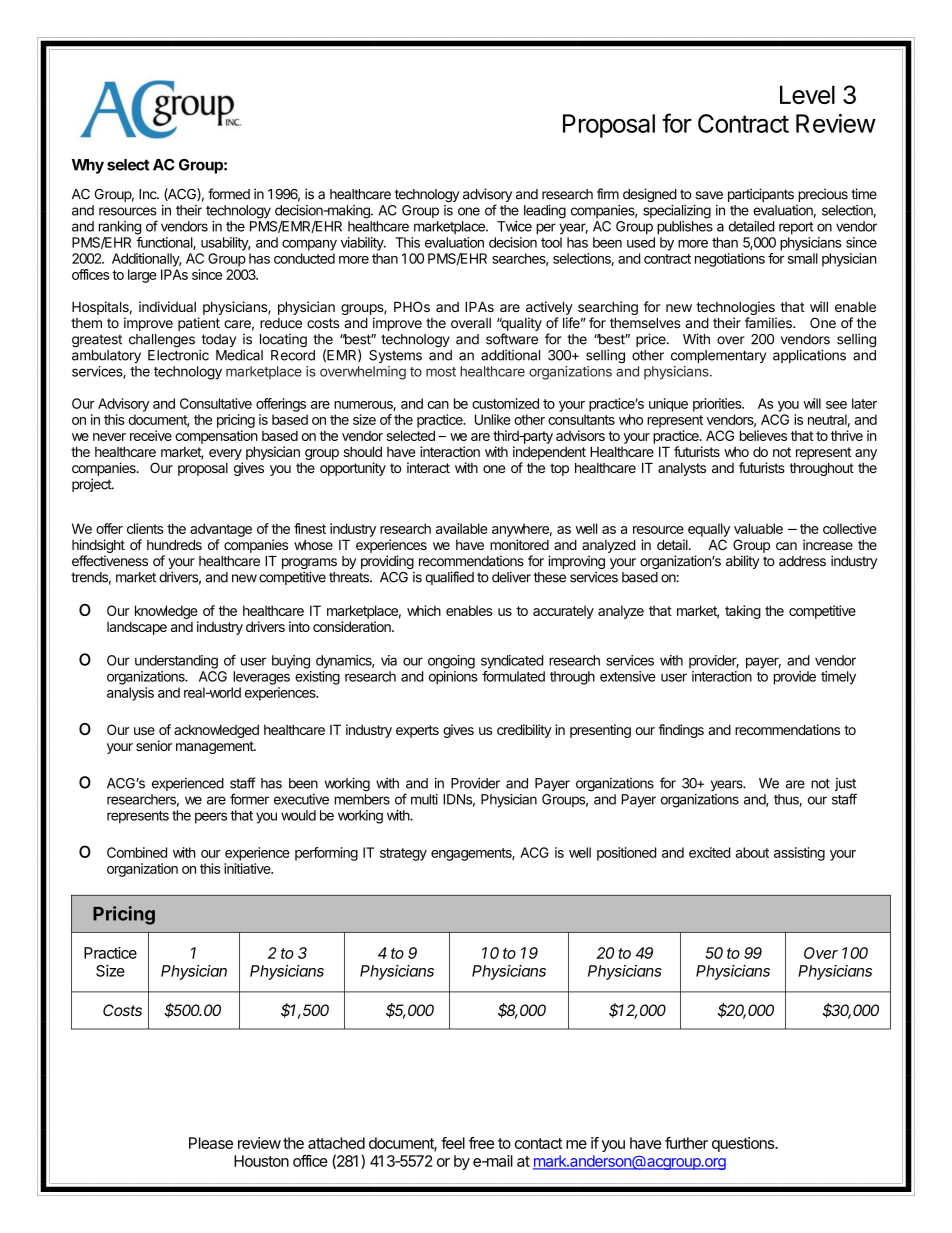 This document has width=952, height=1233. I want to click on free, so click(481, 1143).
